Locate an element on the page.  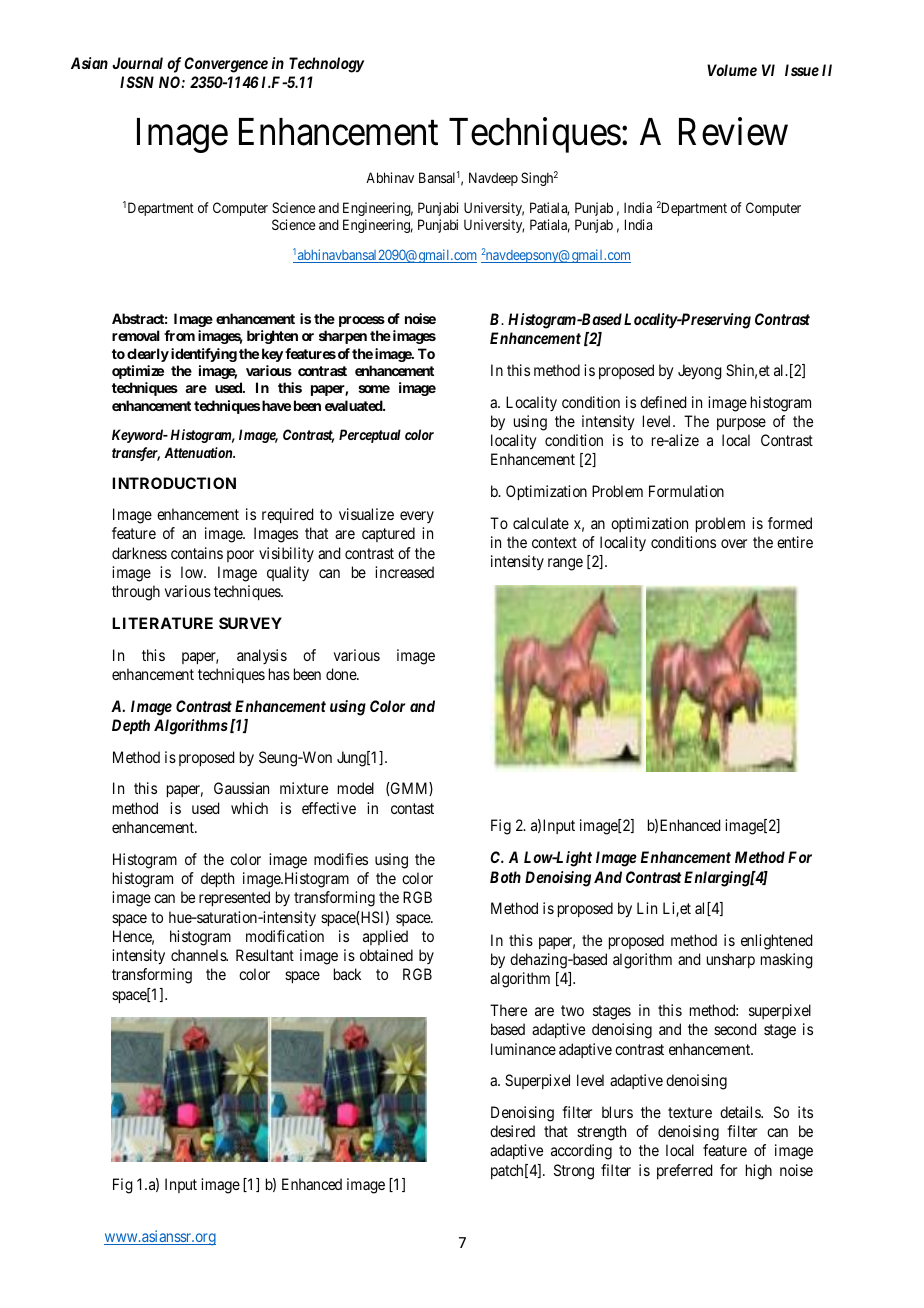
Both is located at coordinates (505, 877).
